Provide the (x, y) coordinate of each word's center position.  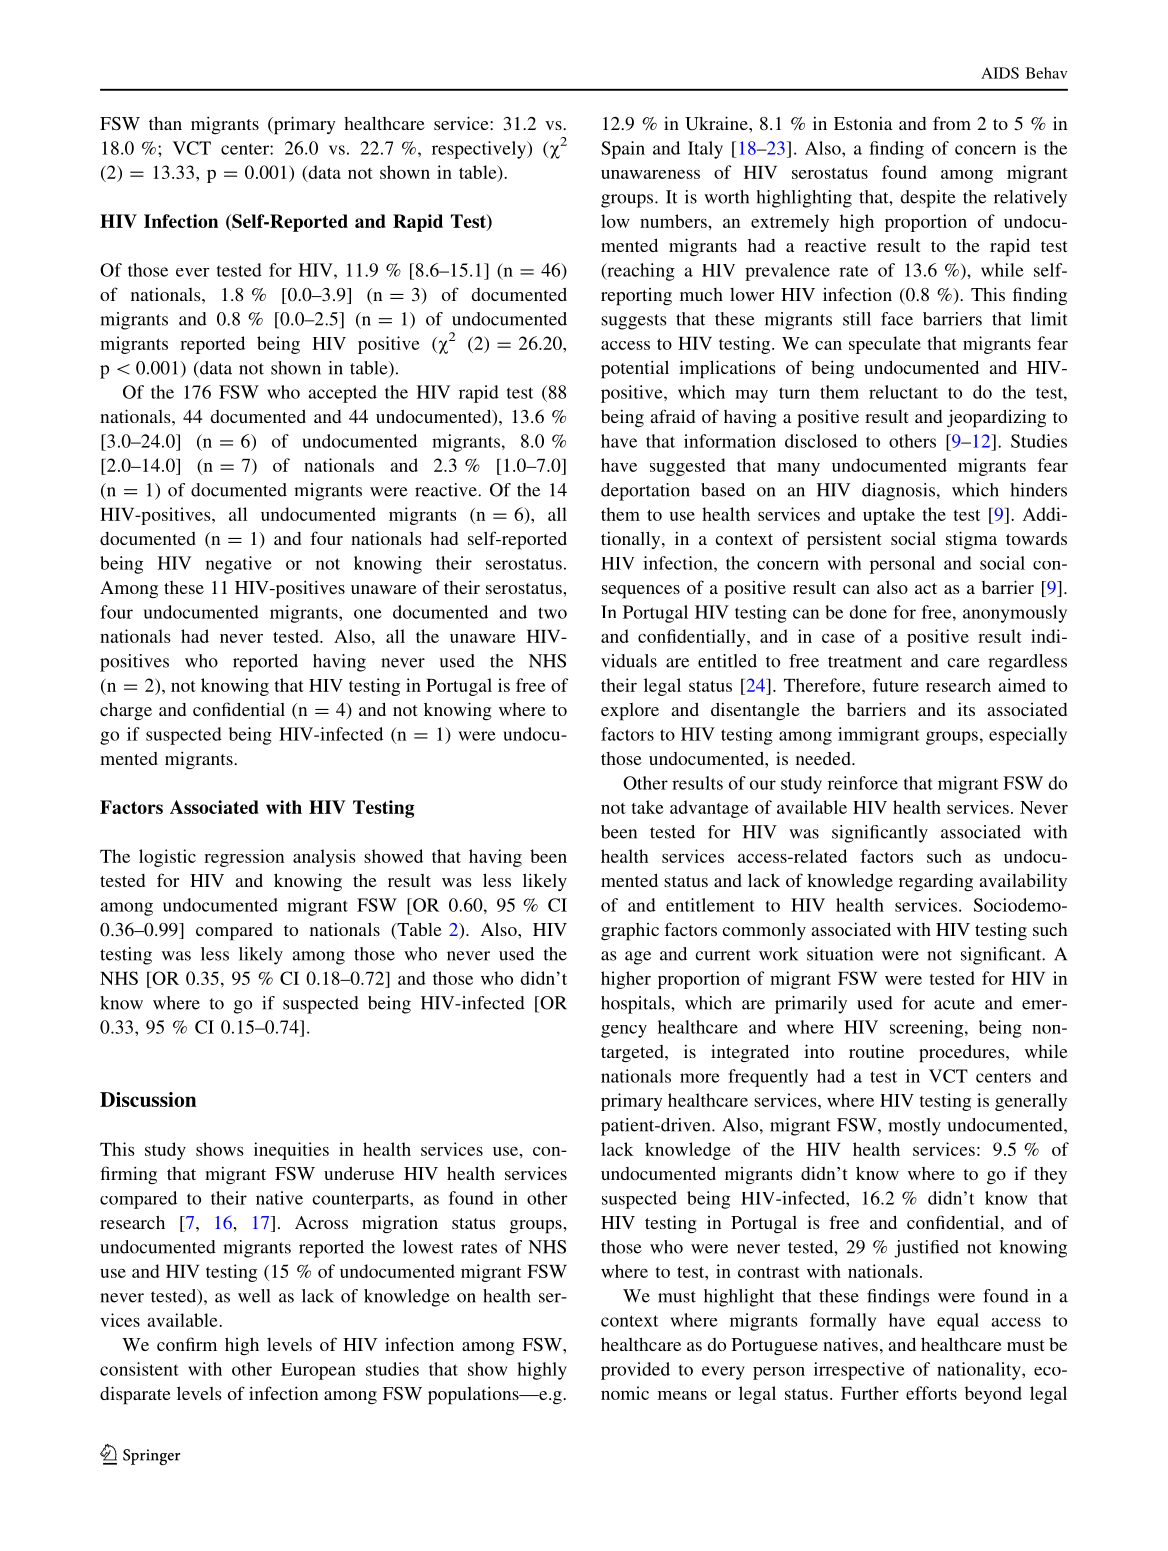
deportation (645, 492)
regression (244, 858)
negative (239, 565)
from (952, 123)
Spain (623, 150)
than (165, 123)
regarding (936, 882)
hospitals (636, 1005)
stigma (971, 540)
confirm (187, 1344)
